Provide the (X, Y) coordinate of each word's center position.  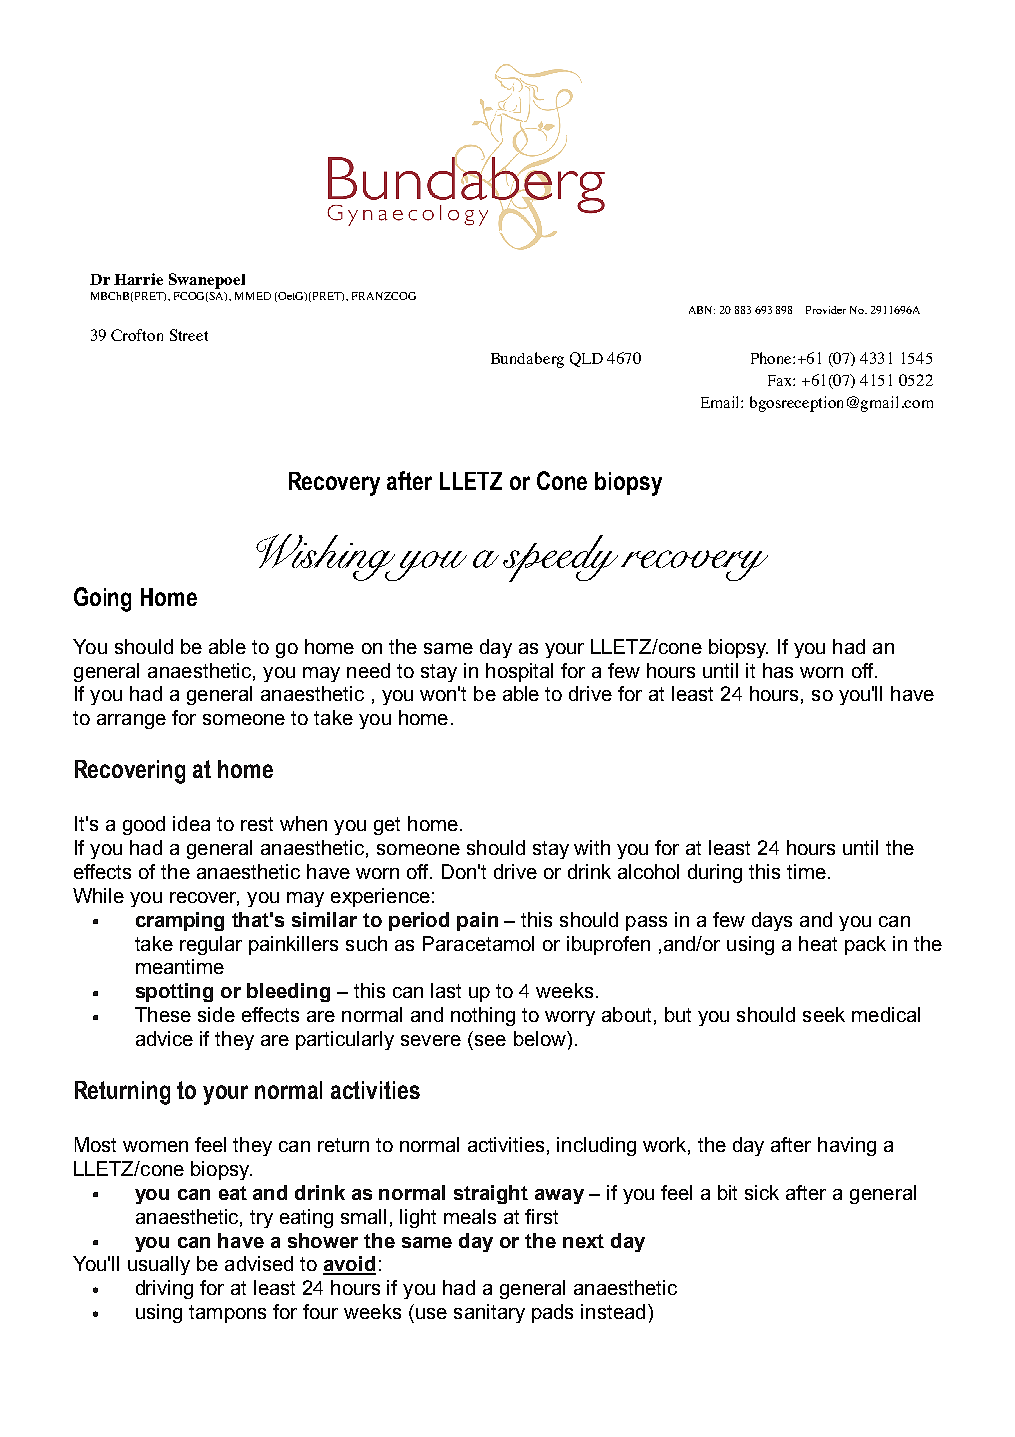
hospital (519, 672)
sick (762, 1192)
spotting (174, 992)
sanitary (489, 1313)
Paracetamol (478, 943)
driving (164, 1289)
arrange (131, 721)
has (778, 670)
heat (818, 943)
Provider (826, 310)
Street (189, 335)
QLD (586, 359)
